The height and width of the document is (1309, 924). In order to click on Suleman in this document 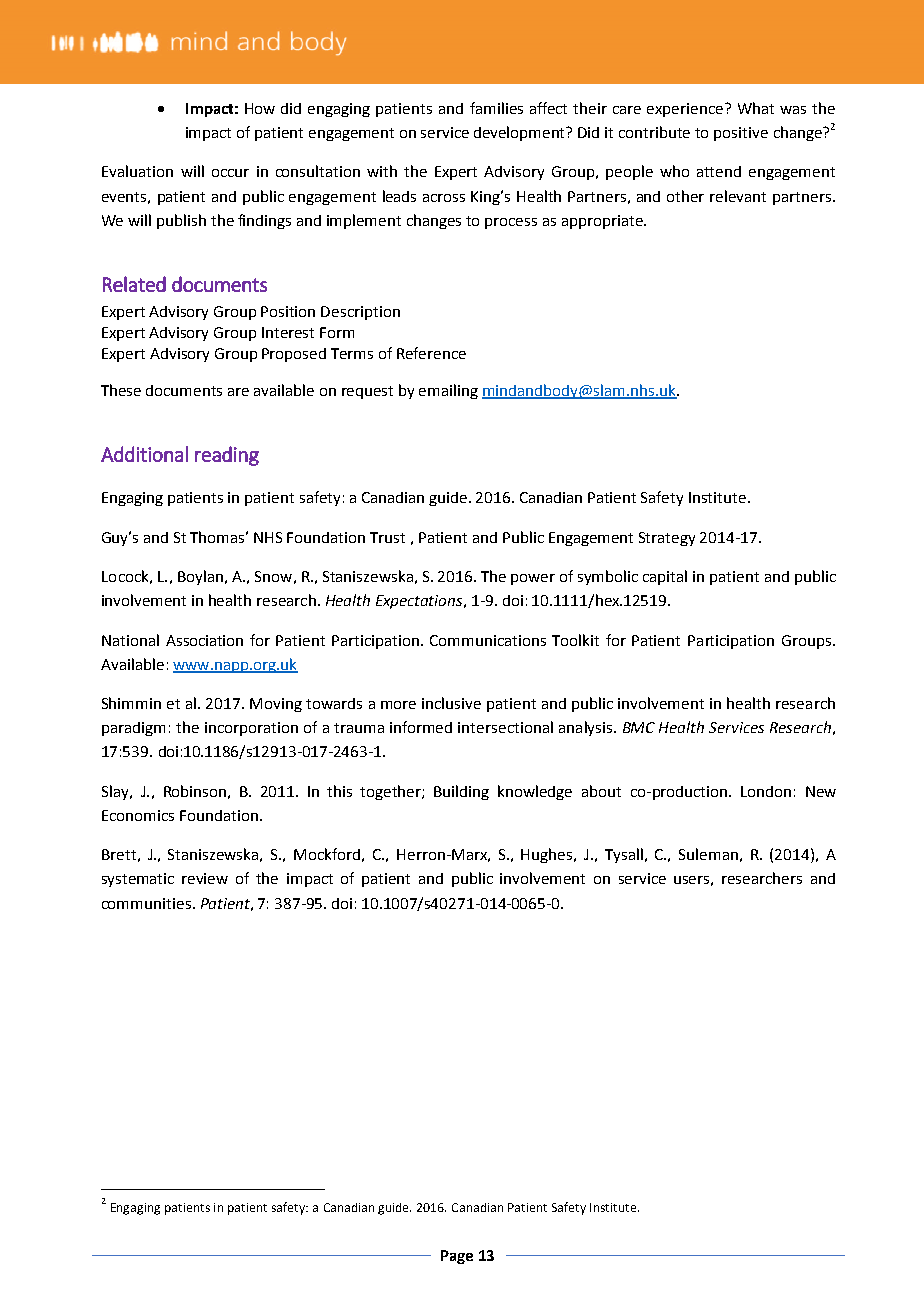, I will do `click(708, 854)`.
